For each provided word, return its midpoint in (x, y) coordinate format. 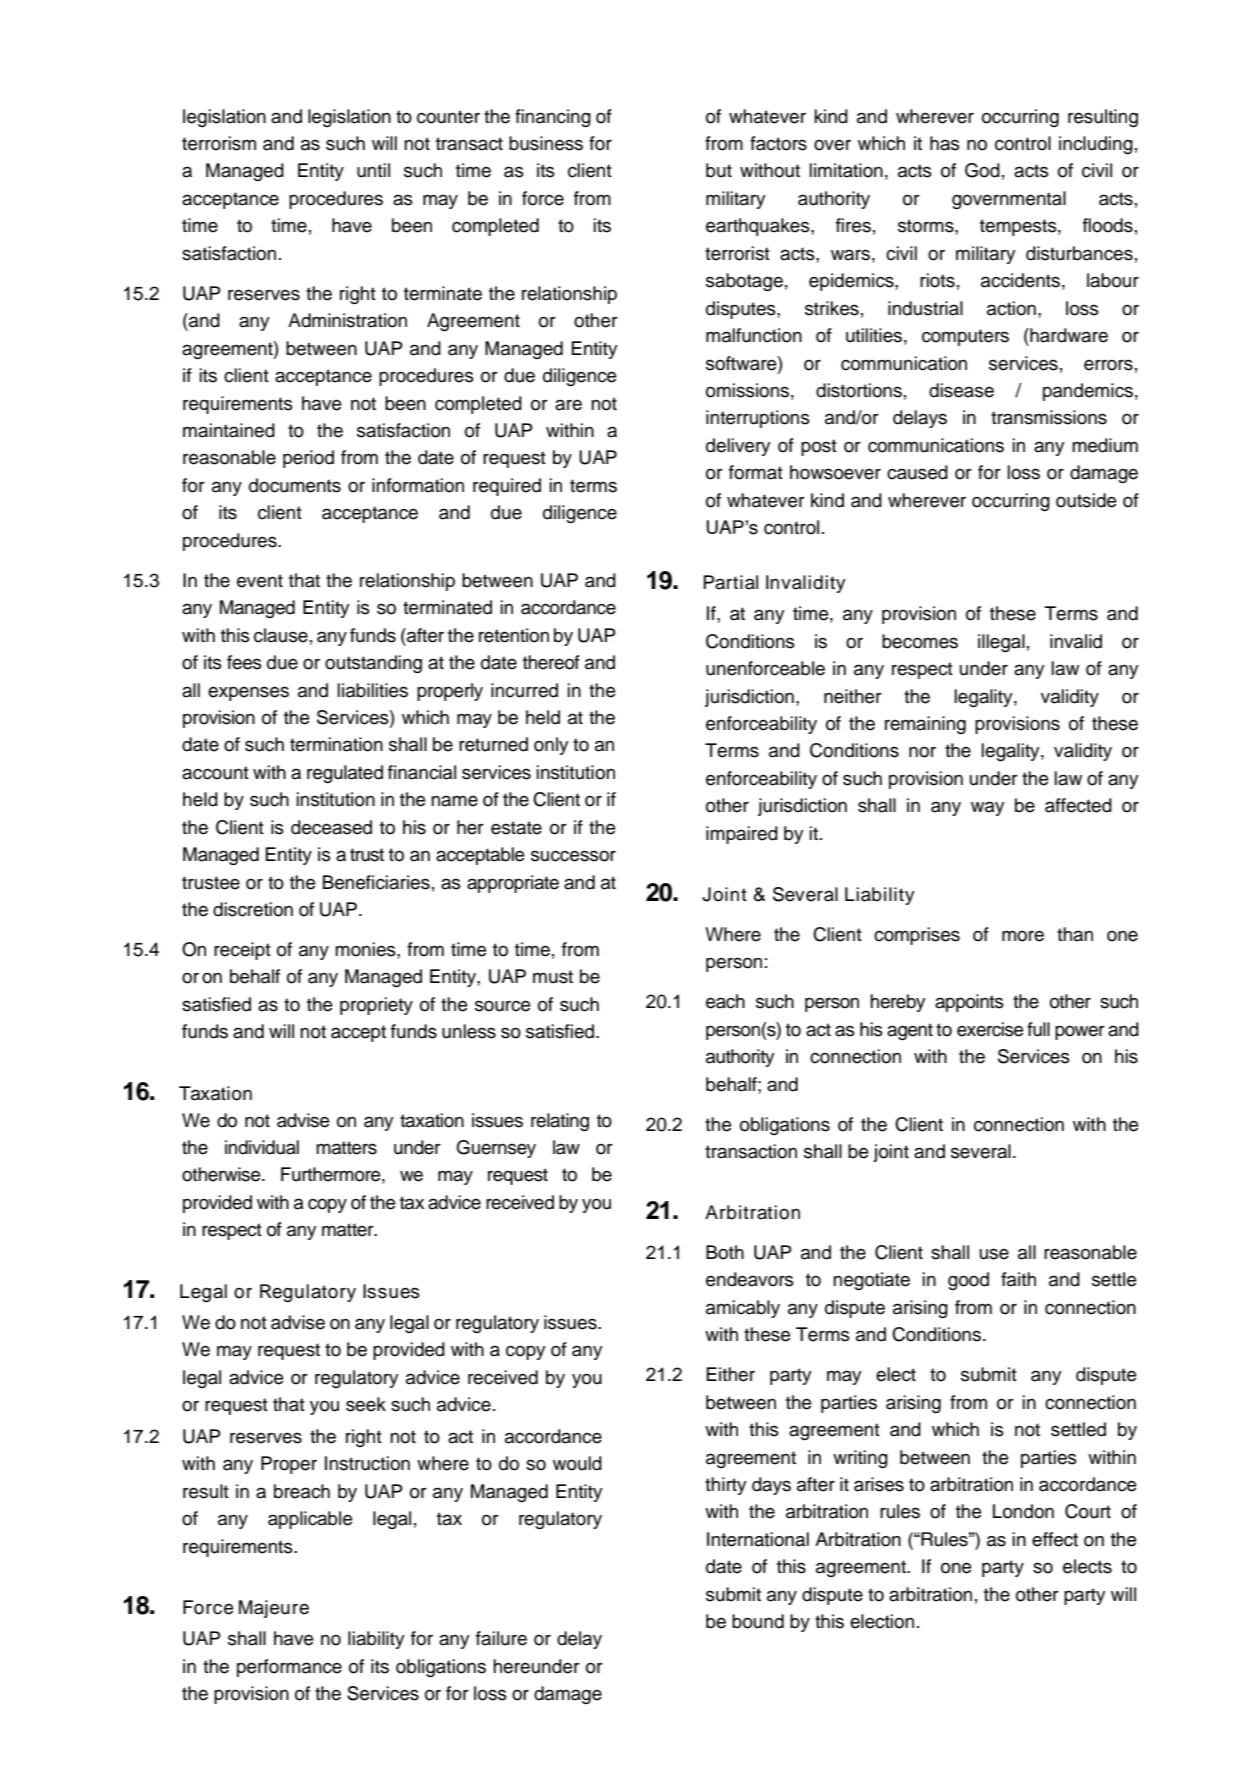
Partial (731, 582)
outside (1086, 500)
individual (262, 1147)
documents (295, 485)
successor (573, 856)
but (719, 170)
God (982, 170)
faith (1018, 1279)
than (1075, 934)
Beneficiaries (376, 882)
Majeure (274, 1609)
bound (758, 1621)
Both (725, 1252)
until (373, 170)
